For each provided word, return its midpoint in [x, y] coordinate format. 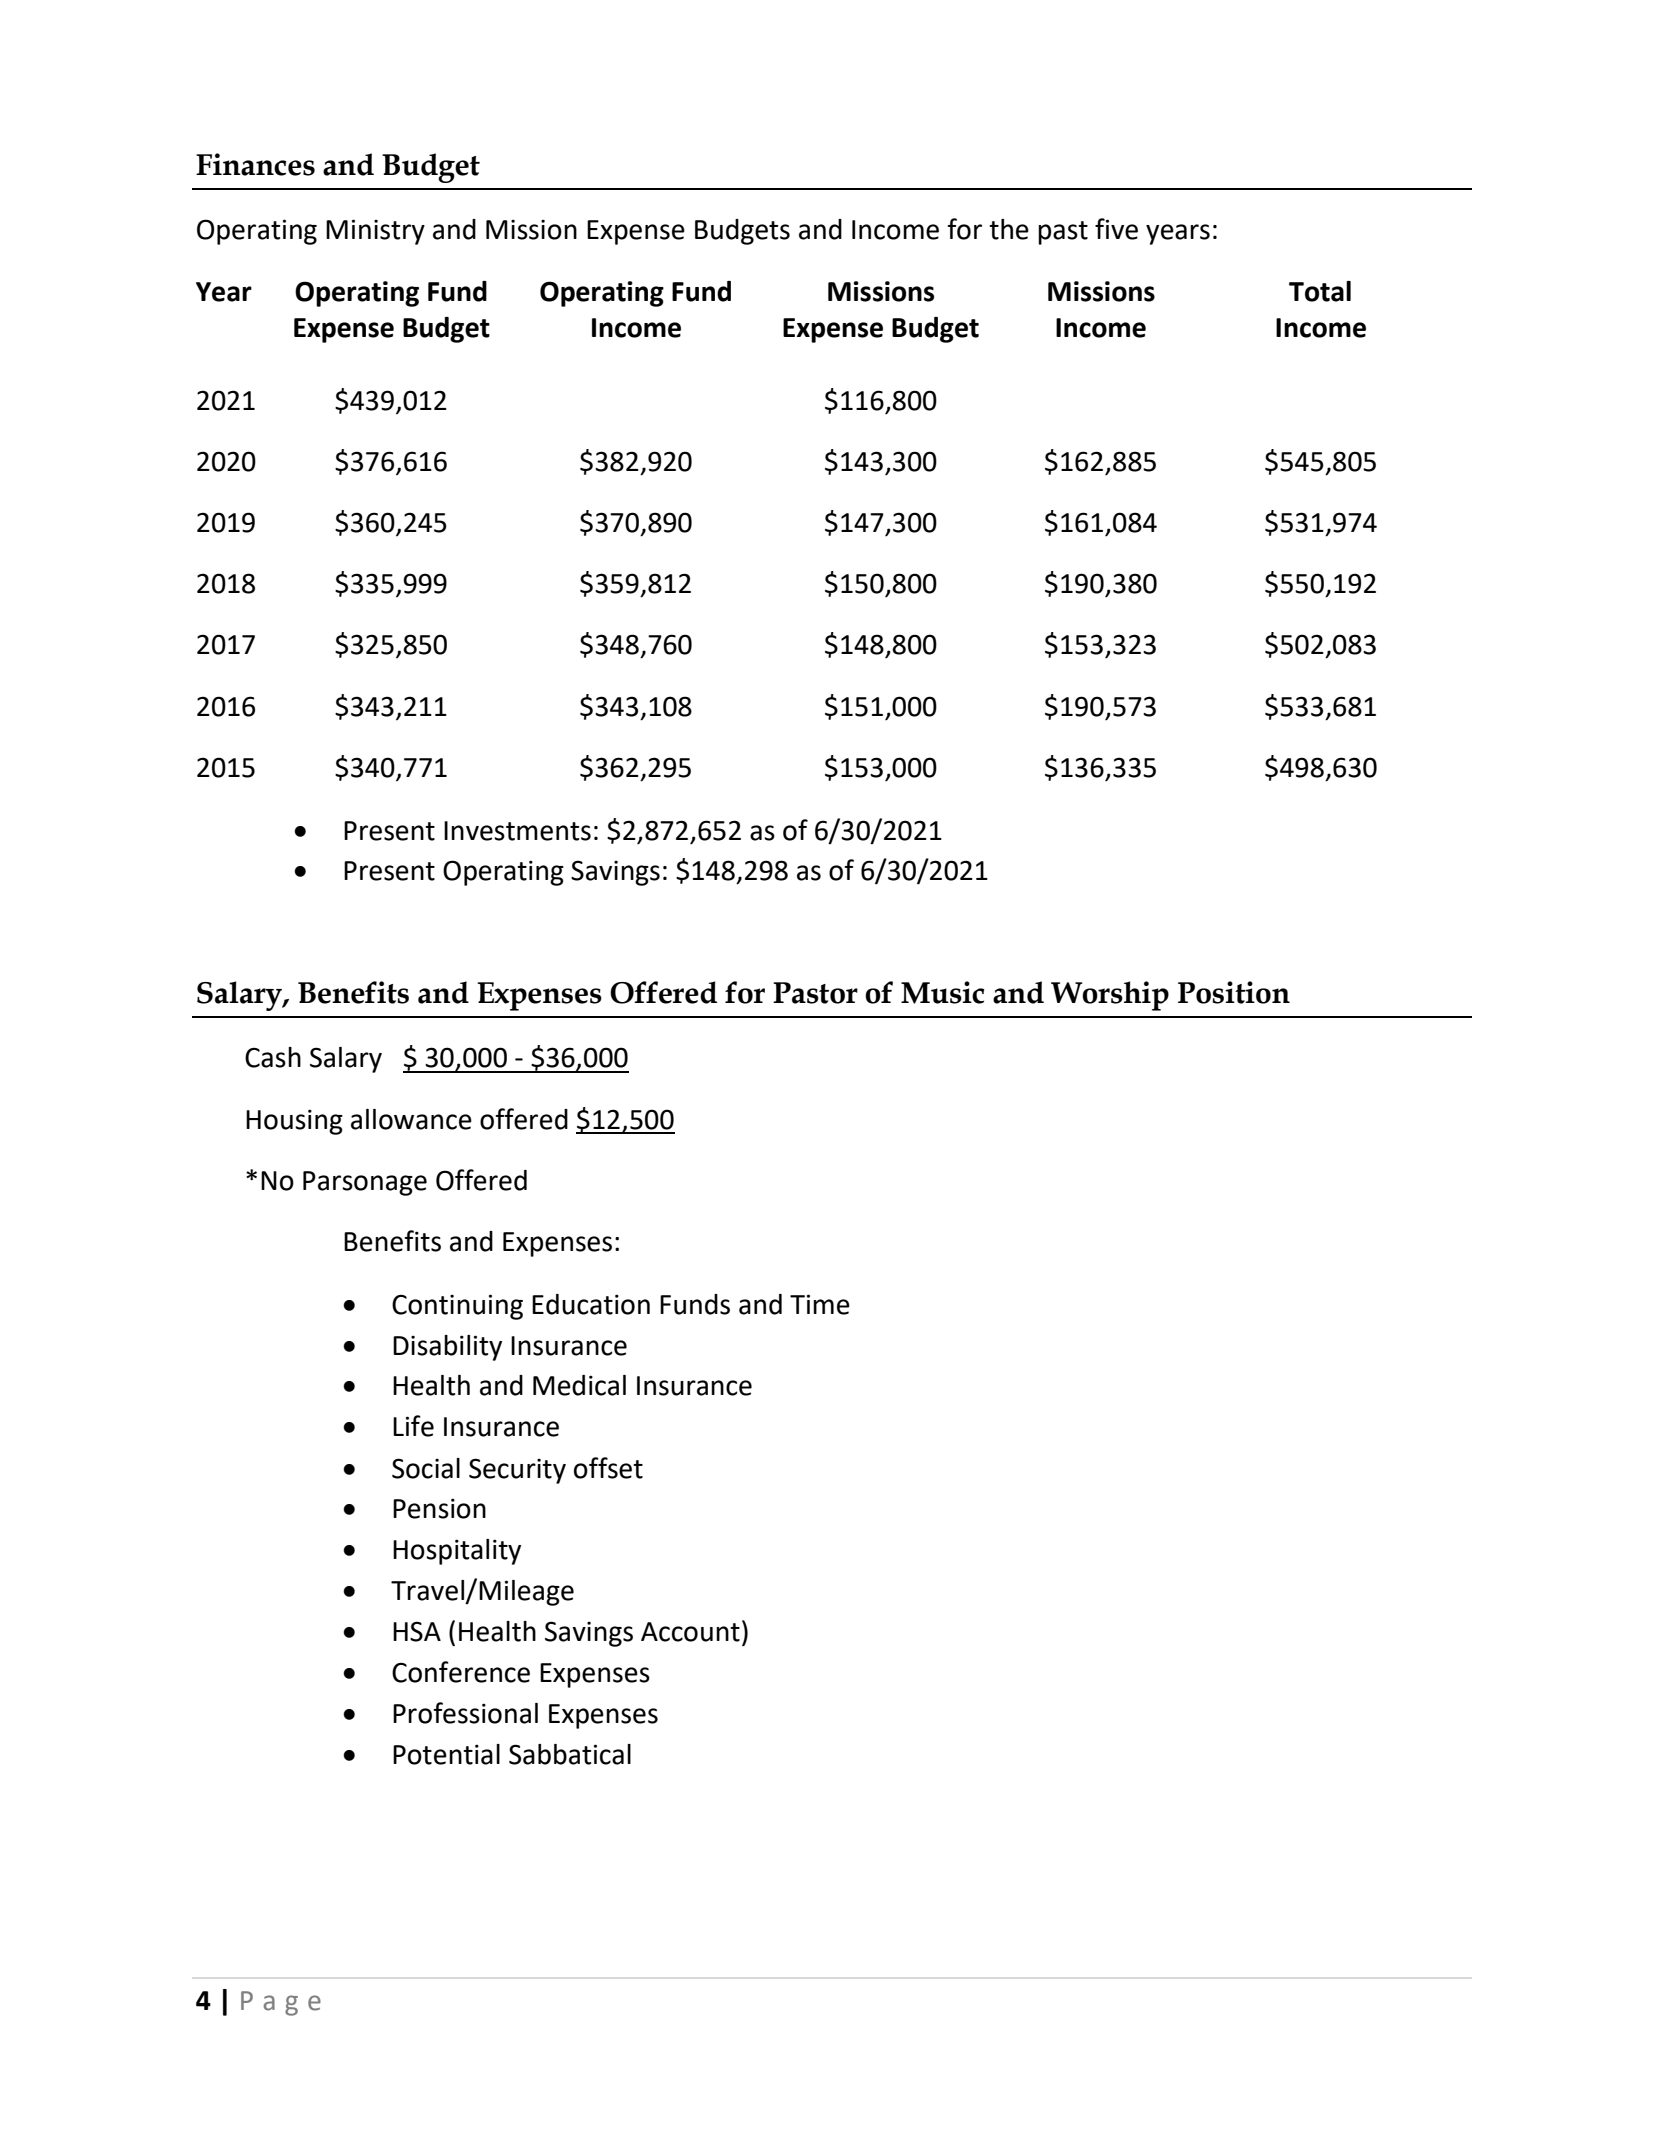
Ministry [375, 232]
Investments [517, 831]
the [1009, 229]
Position [1234, 992]
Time [820, 1304]
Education [591, 1304]
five [1116, 229]
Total [1320, 291]
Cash [273, 1057]
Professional [465, 1713]
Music [942, 992]
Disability [447, 1348]
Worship [1110, 996]
